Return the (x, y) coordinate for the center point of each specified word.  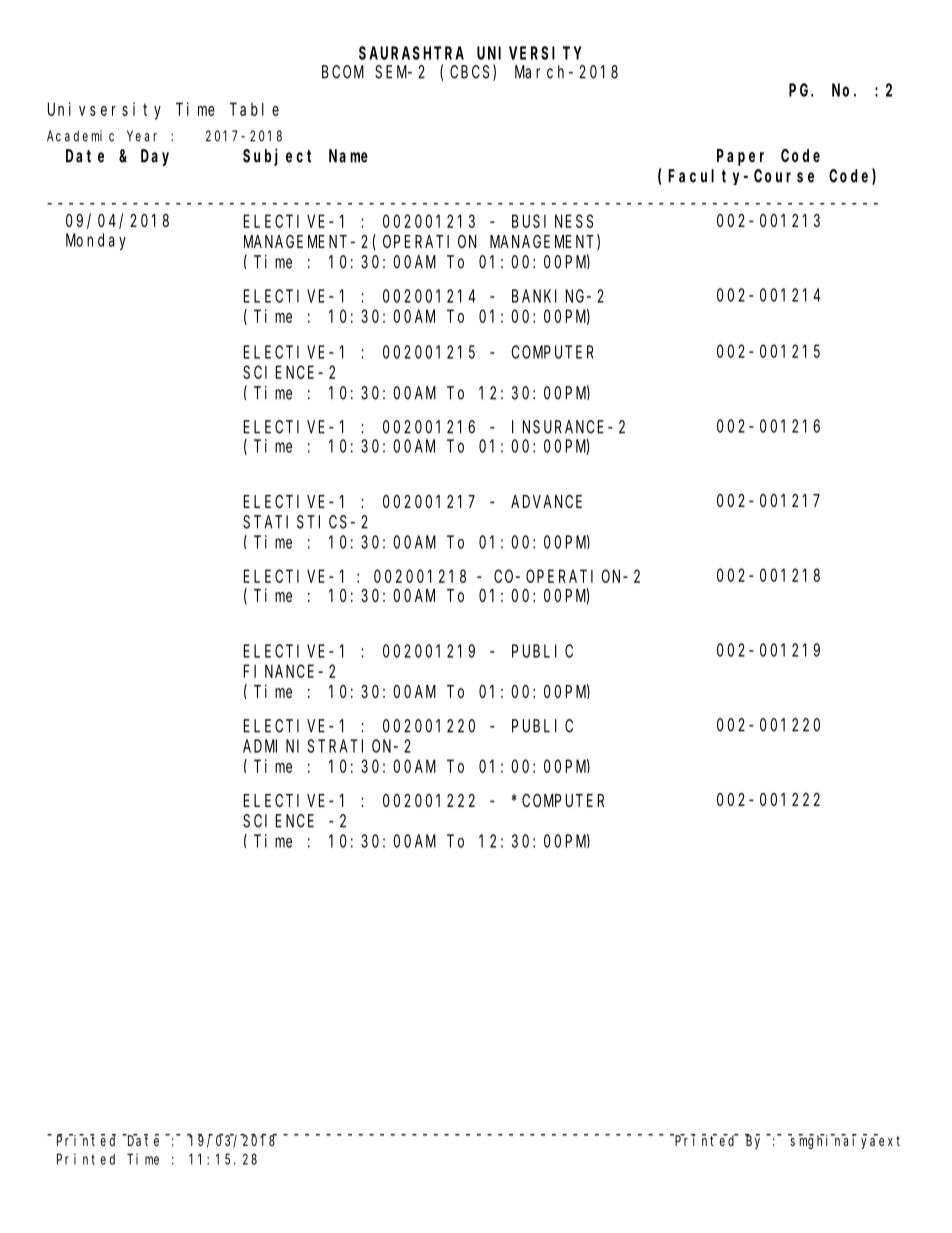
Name (348, 156)
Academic (80, 136)
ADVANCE (546, 501)
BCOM (343, 72)
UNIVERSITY (529, 53)
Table (254, 109)
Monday (96, 241)
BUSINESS (552, 221)
